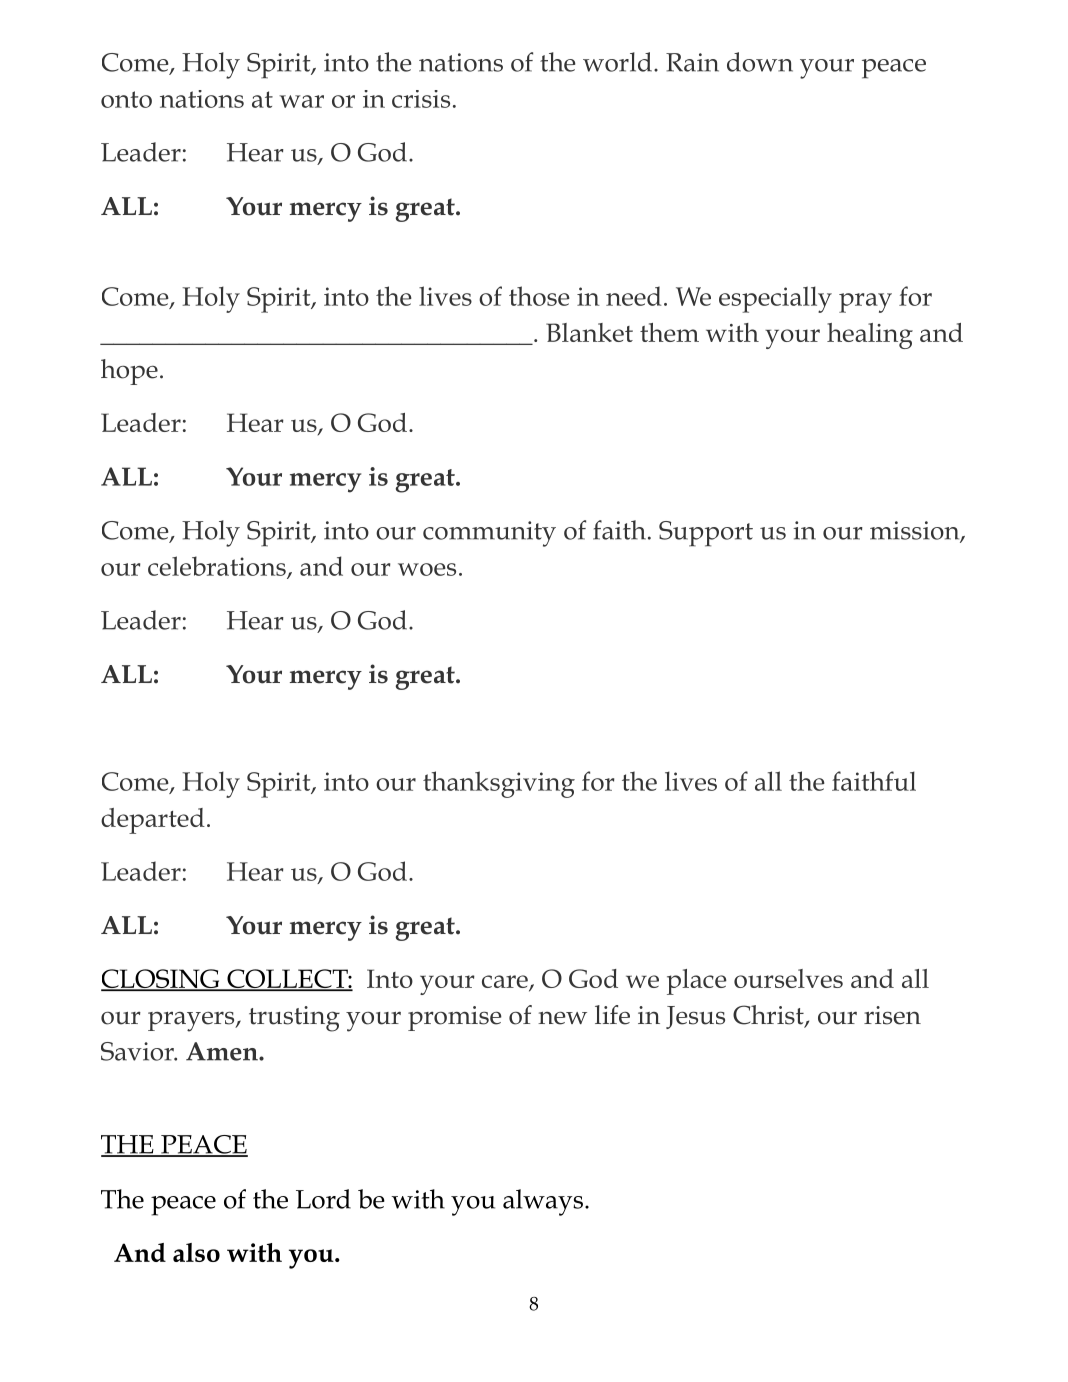 The image size is (1068, 1382). I want to click on crisis, so click(421, 99).
